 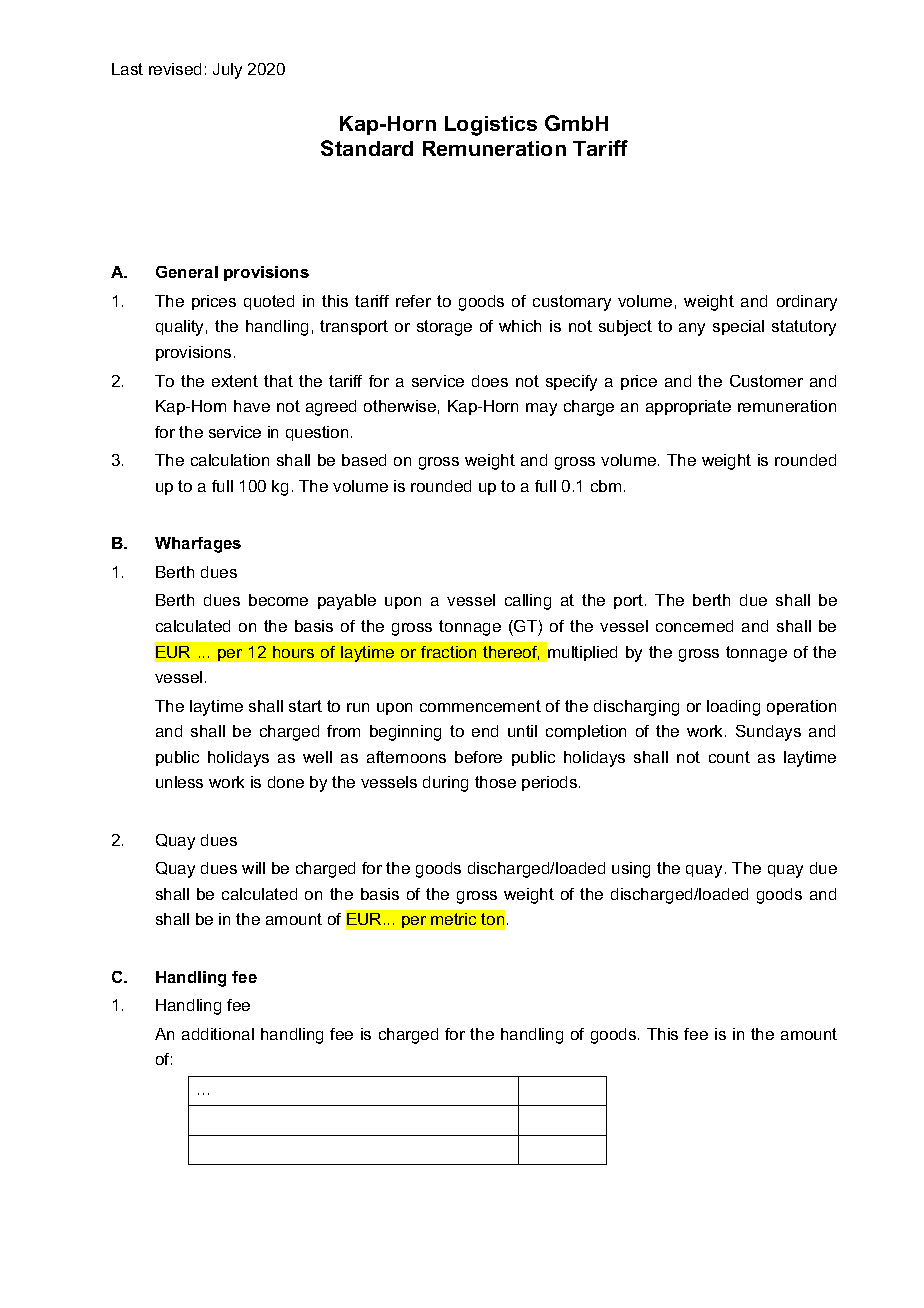 What do you see at coordinates (218, 1034) in the screenshot?
I see `additional` at bounding box center [218, 1034].
